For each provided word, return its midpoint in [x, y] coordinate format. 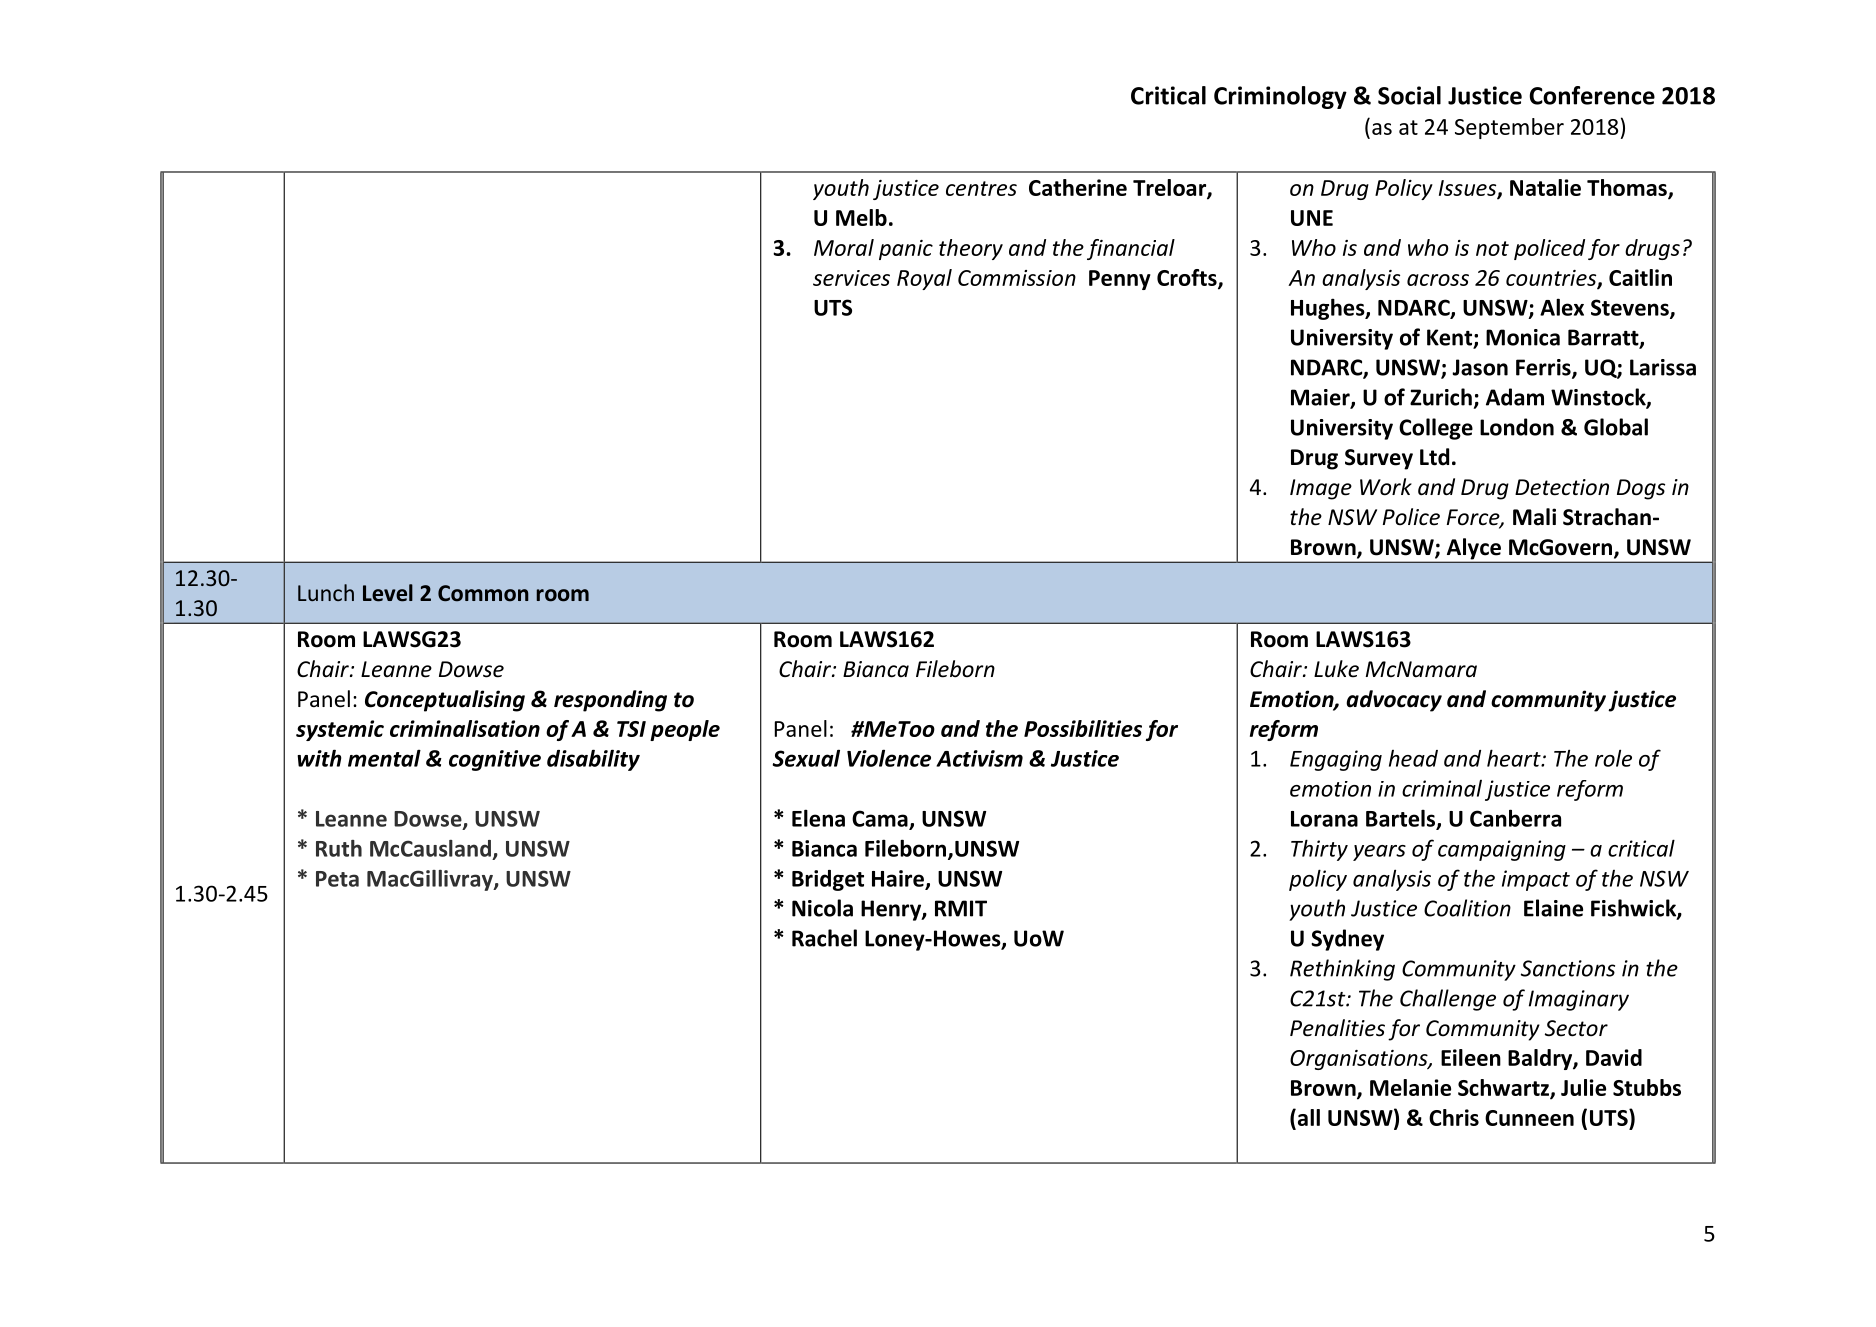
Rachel [824, 938]
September [1509, 128]
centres [981, 188]
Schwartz [1504, 1089]
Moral [844, 247]
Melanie [1410, 1087]
